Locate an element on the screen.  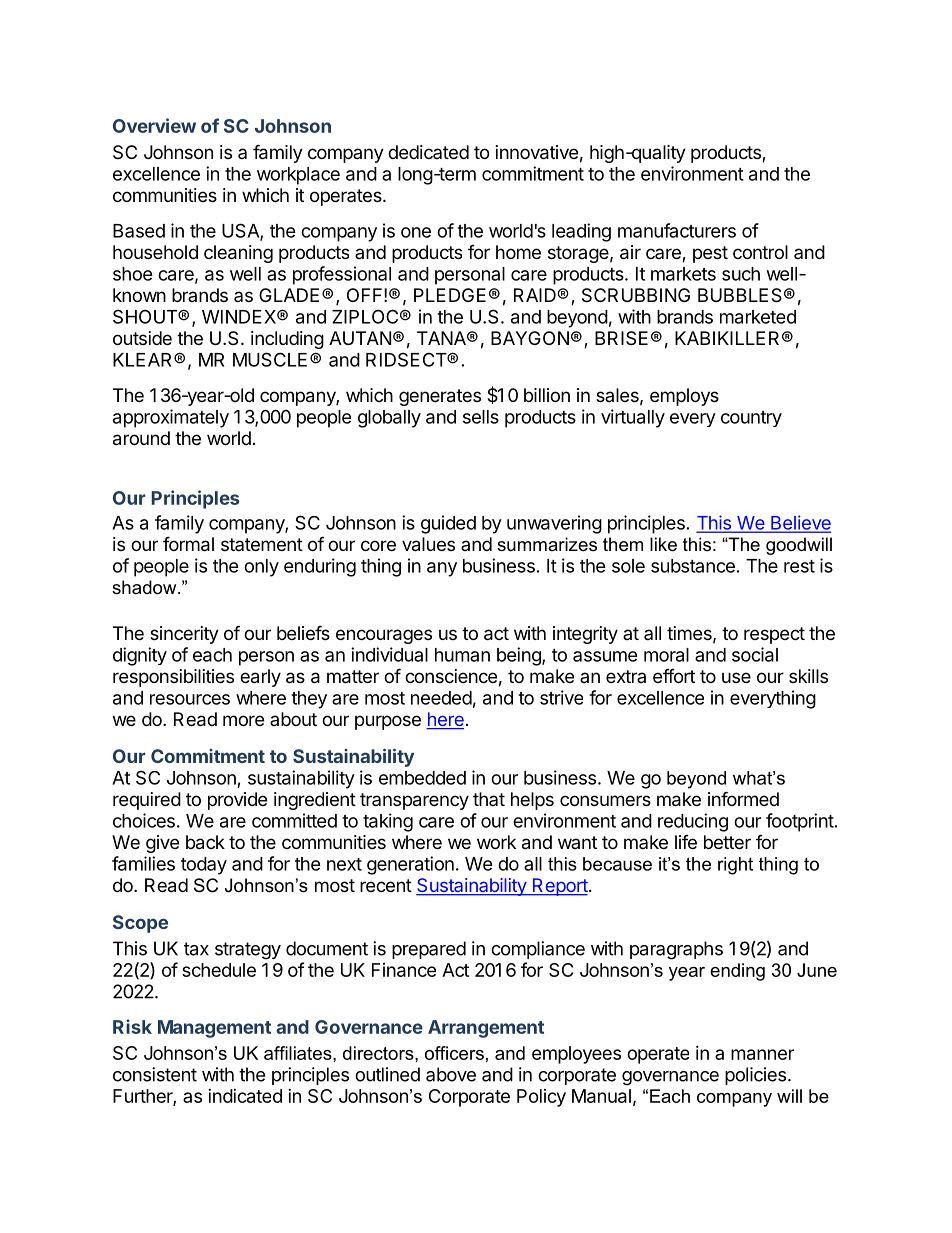
Overview is located at coordinates (154, 125).
